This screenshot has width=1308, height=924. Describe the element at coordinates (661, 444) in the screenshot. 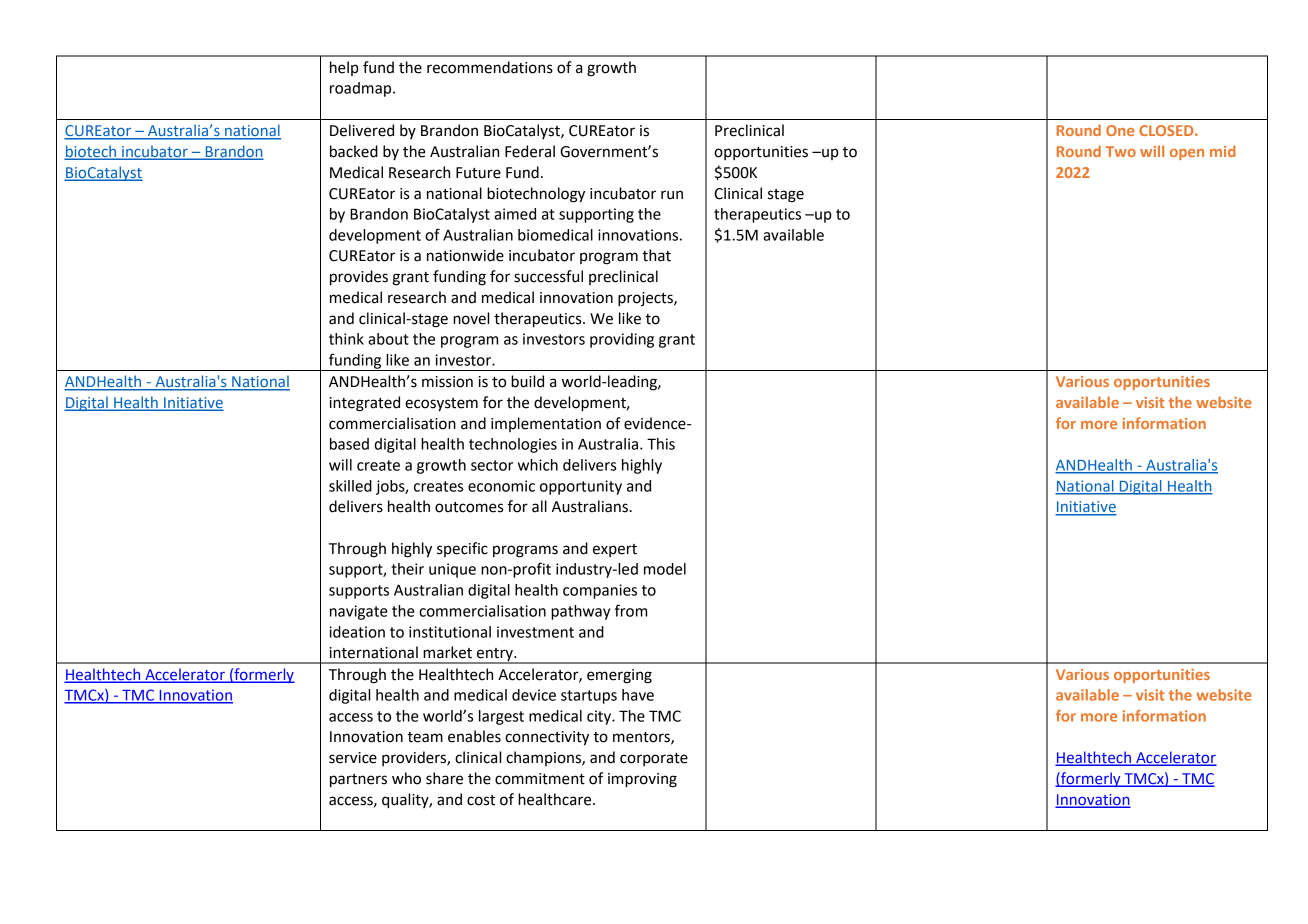

I see `This` at that location.
